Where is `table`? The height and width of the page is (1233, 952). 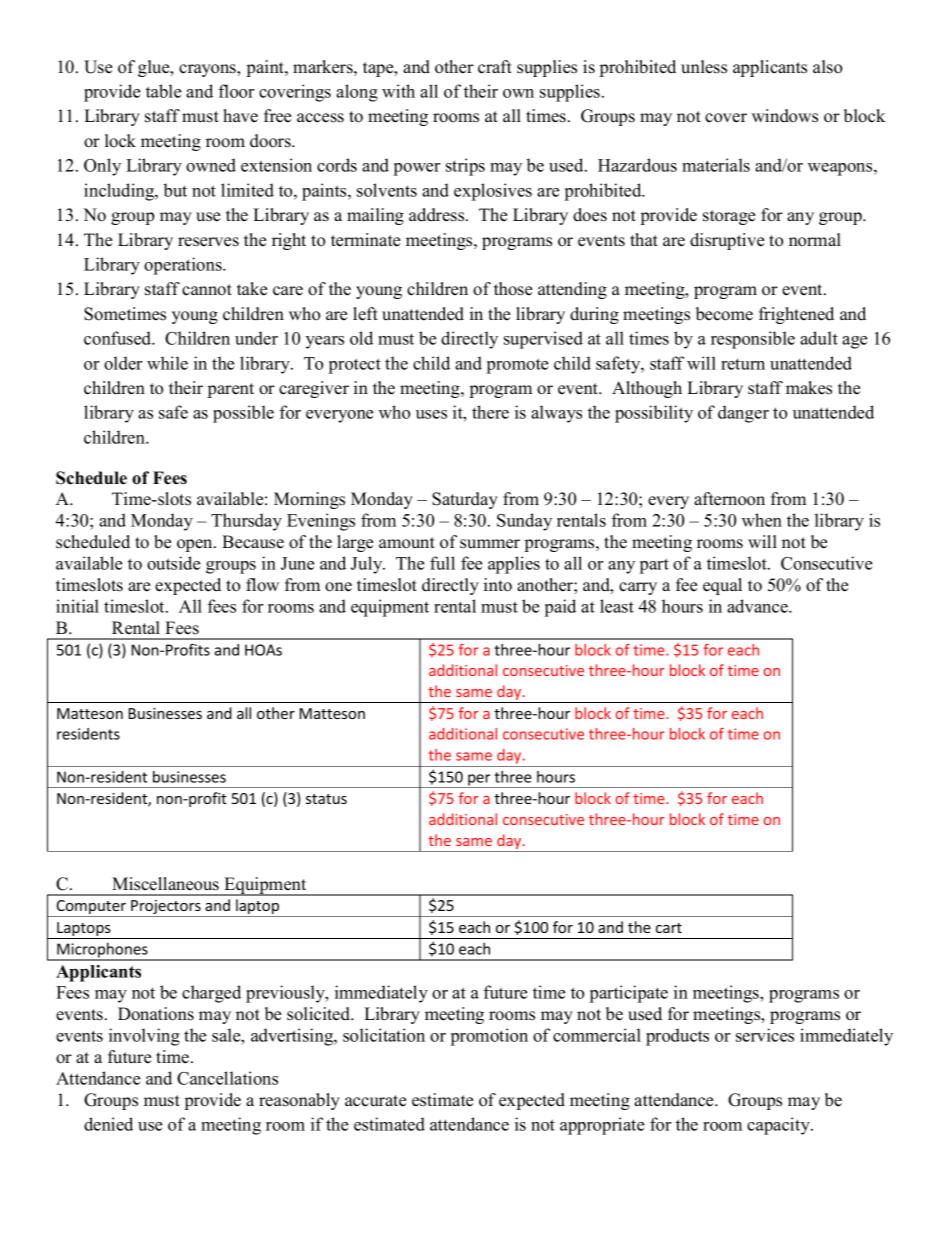 table is located at coordinates (163, 91).
